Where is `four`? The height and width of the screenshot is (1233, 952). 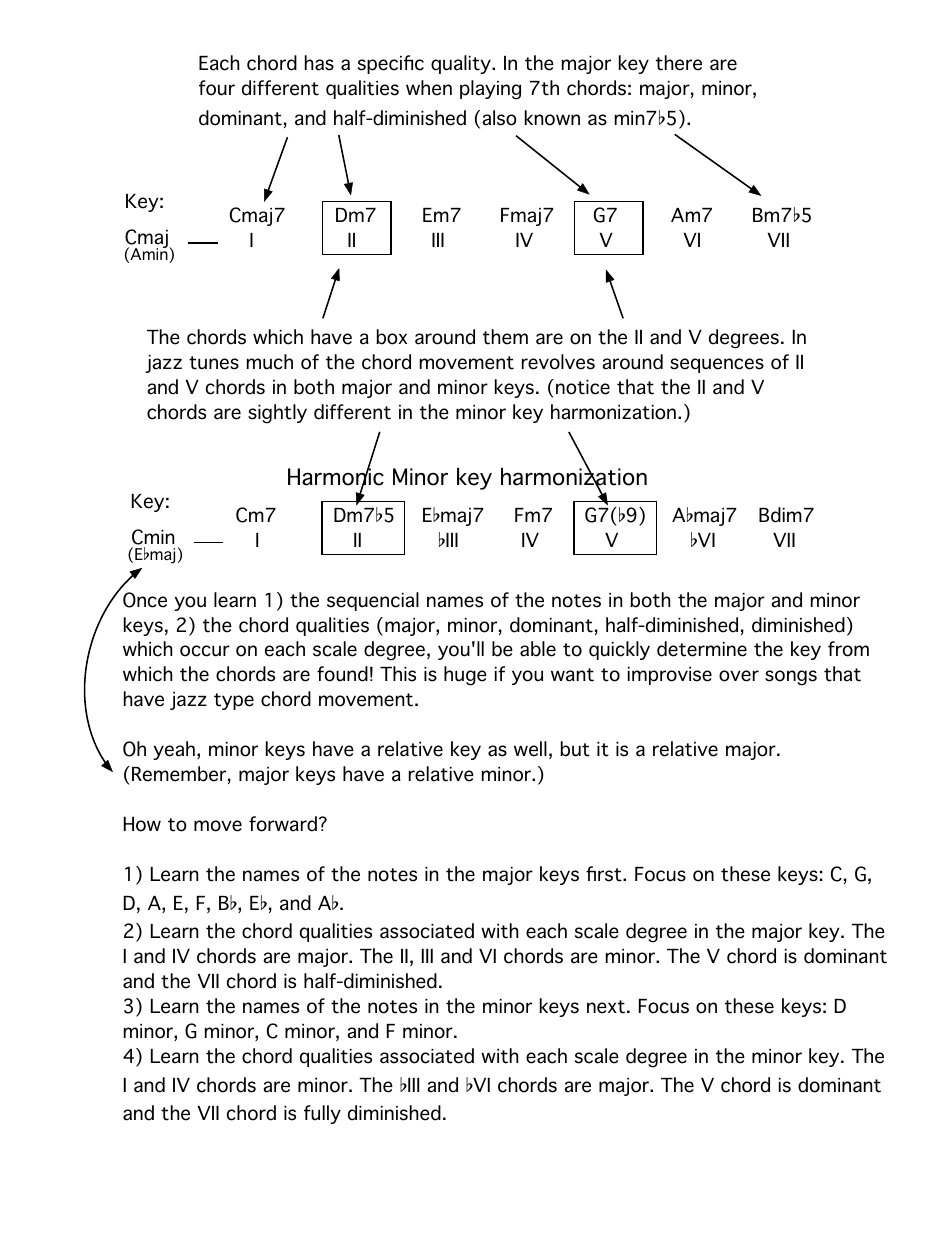
four is located at coordinates (217, 88).
